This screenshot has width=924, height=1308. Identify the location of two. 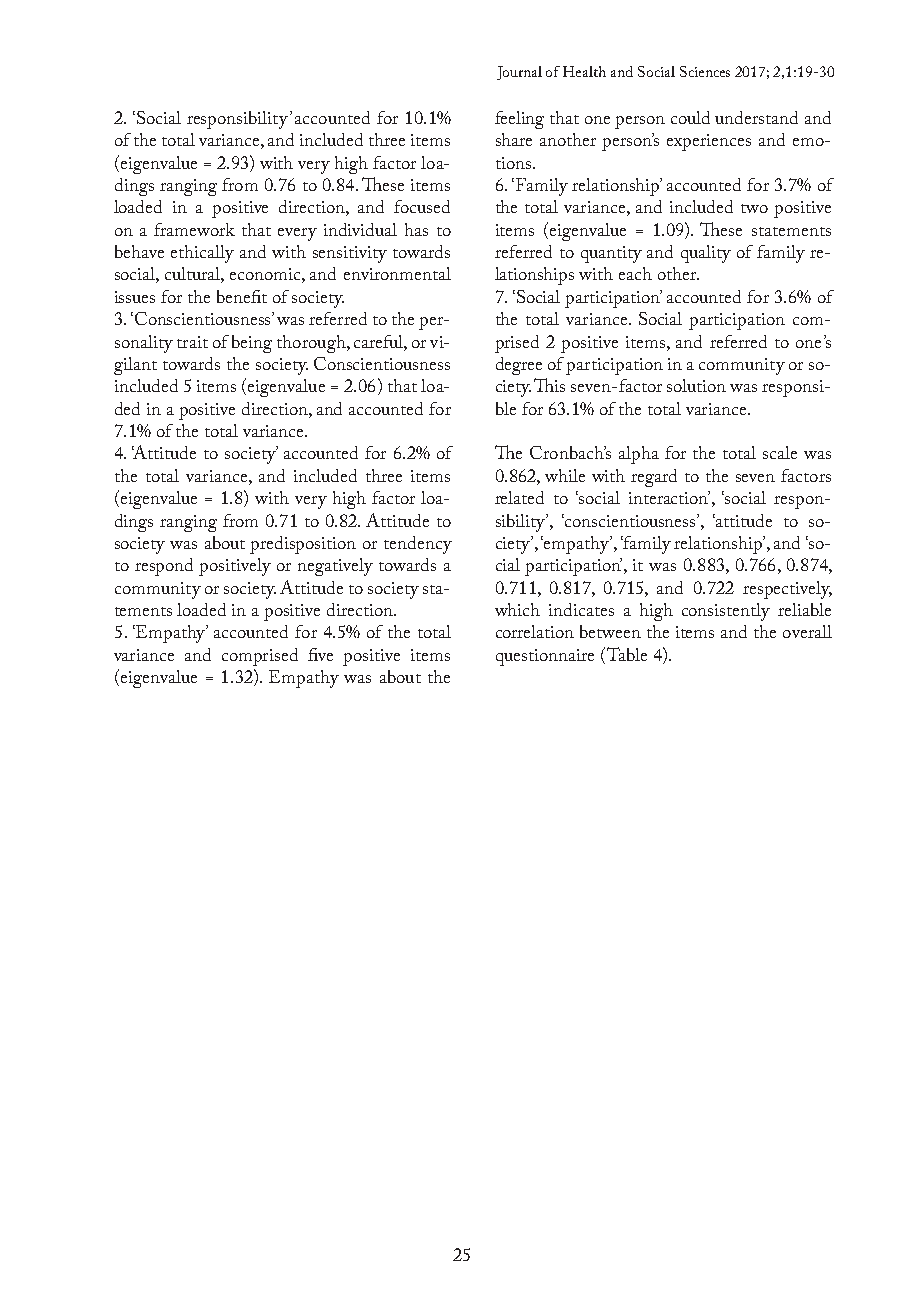
(754, 208).
